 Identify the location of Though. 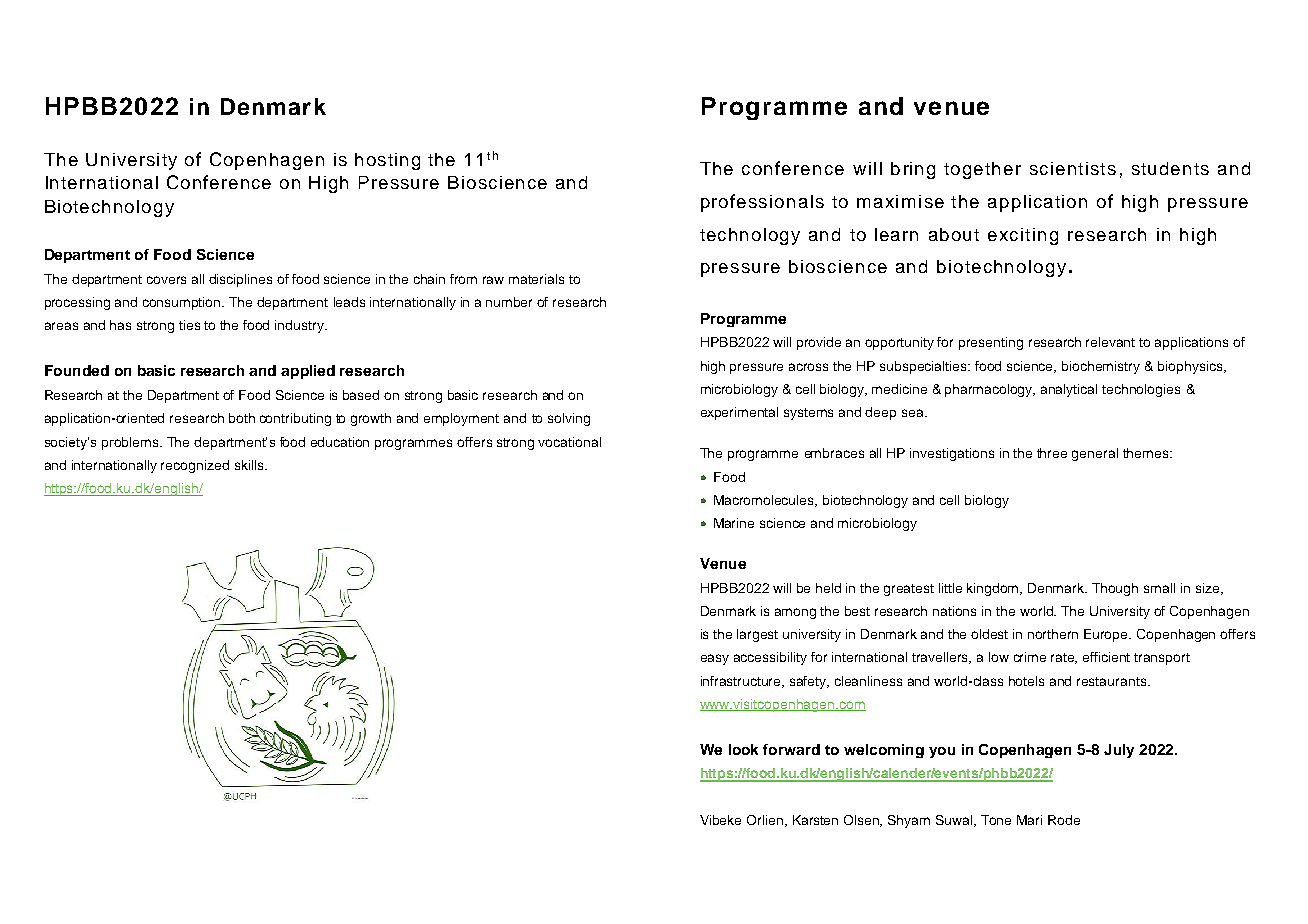
(1115, 589).
